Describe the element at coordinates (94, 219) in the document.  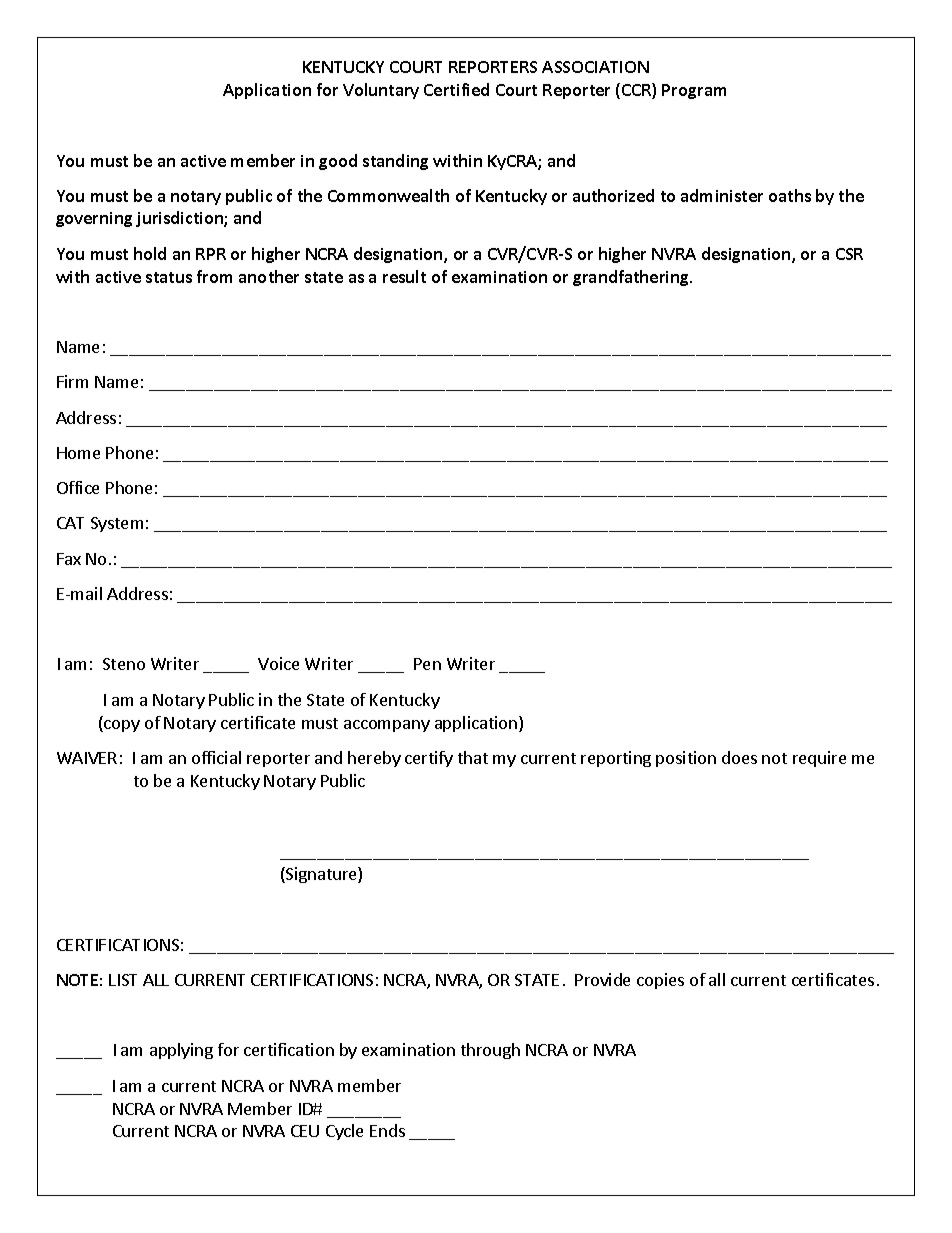
I see `governing` at that location.
